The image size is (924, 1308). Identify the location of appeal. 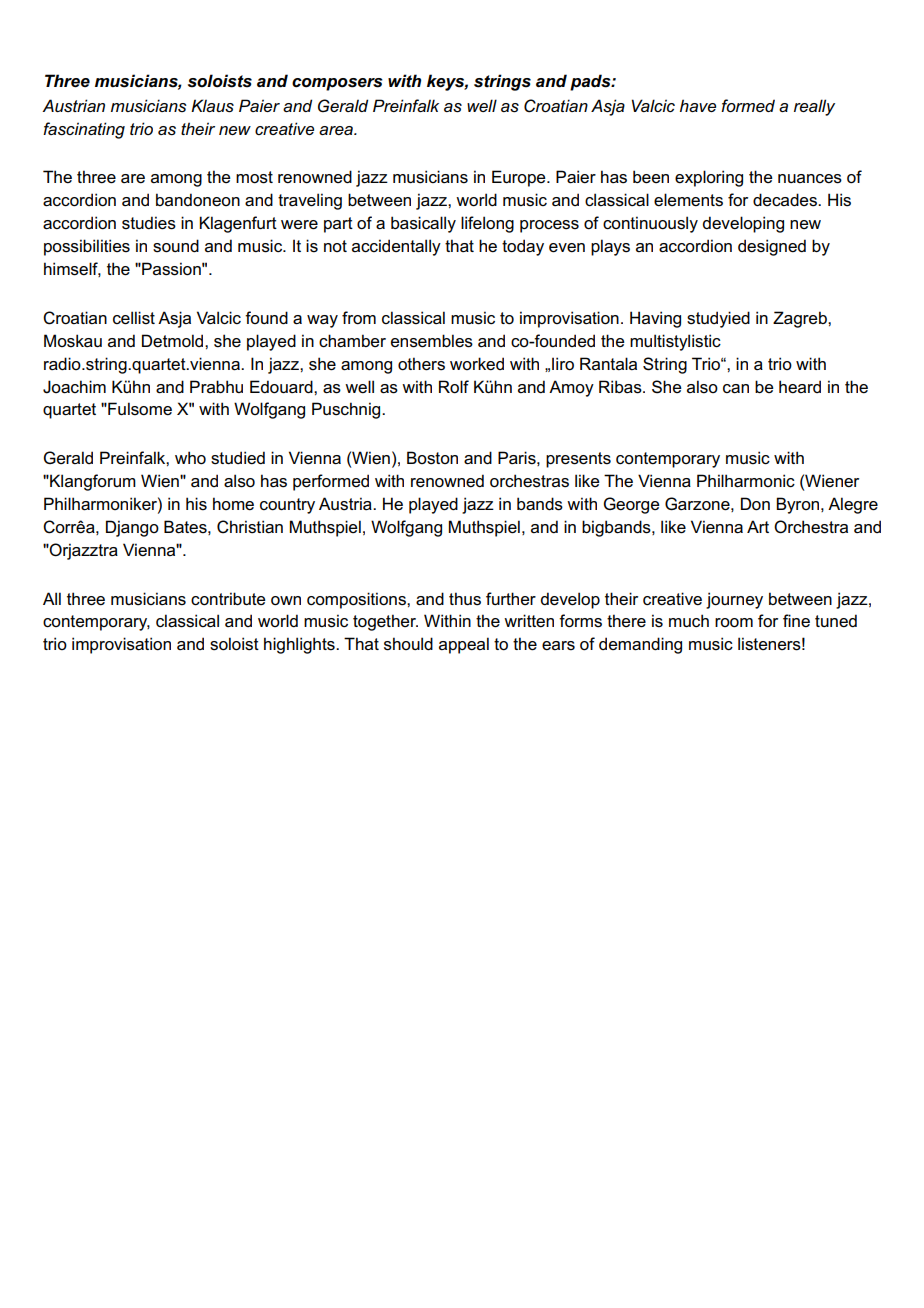
(464, 645).
